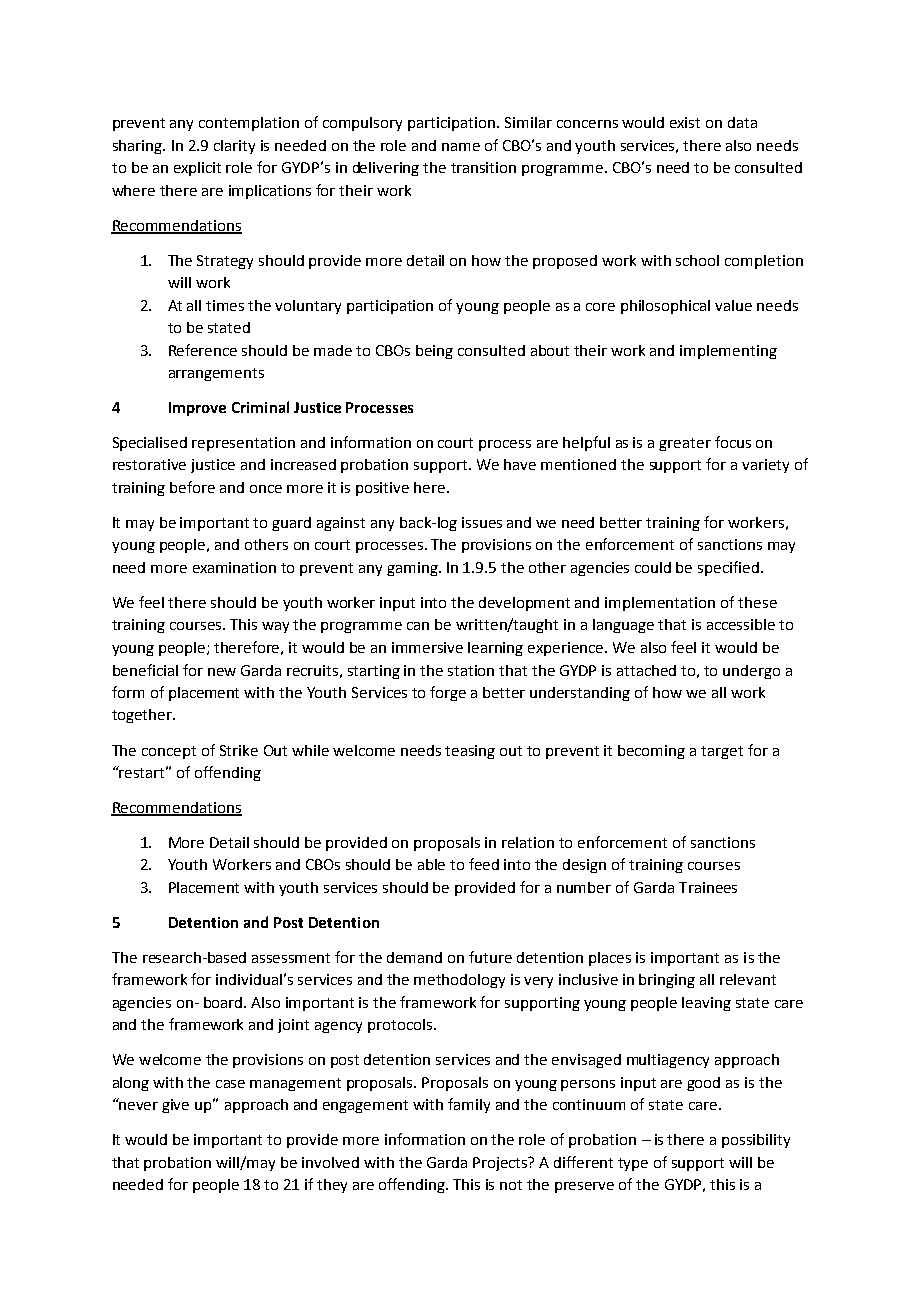 Image resolution: width=924 pixels, height=1308 pixels. What do you see at coordinates (646, 670) in the image?
I see `attached` at bounding box center [646, 670].
